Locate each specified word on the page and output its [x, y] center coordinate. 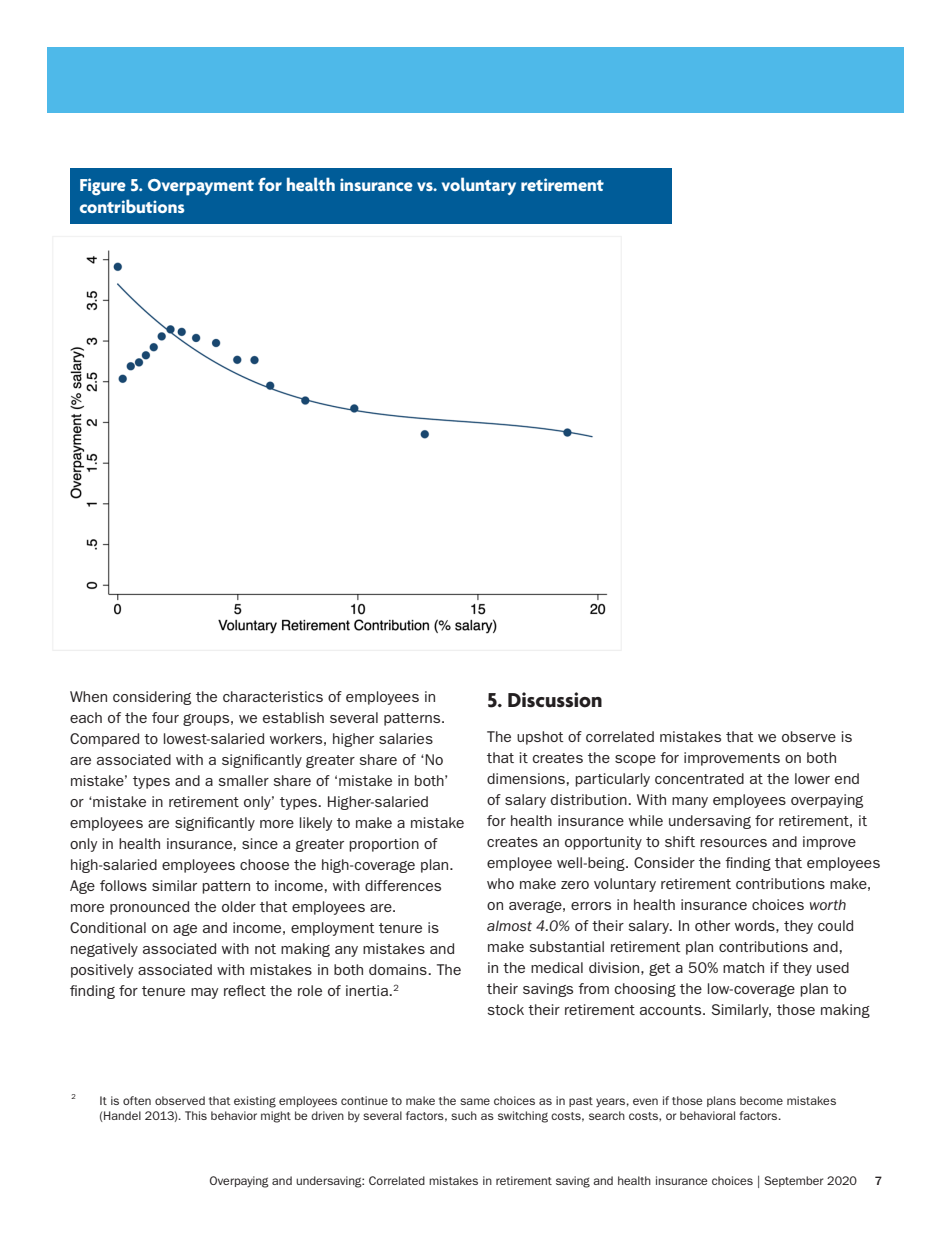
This [196, 1115]
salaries [406, 738]
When [88, 696]
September [794, 1181]
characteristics [273, 696]
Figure [103, 187]
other [712, 925]
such [464, 1115]
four [165, 717]
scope [635, 760]
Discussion [555, 700]
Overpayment [201, 187]
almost [509, 925]
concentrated [699, 778]
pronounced [149, 908]
